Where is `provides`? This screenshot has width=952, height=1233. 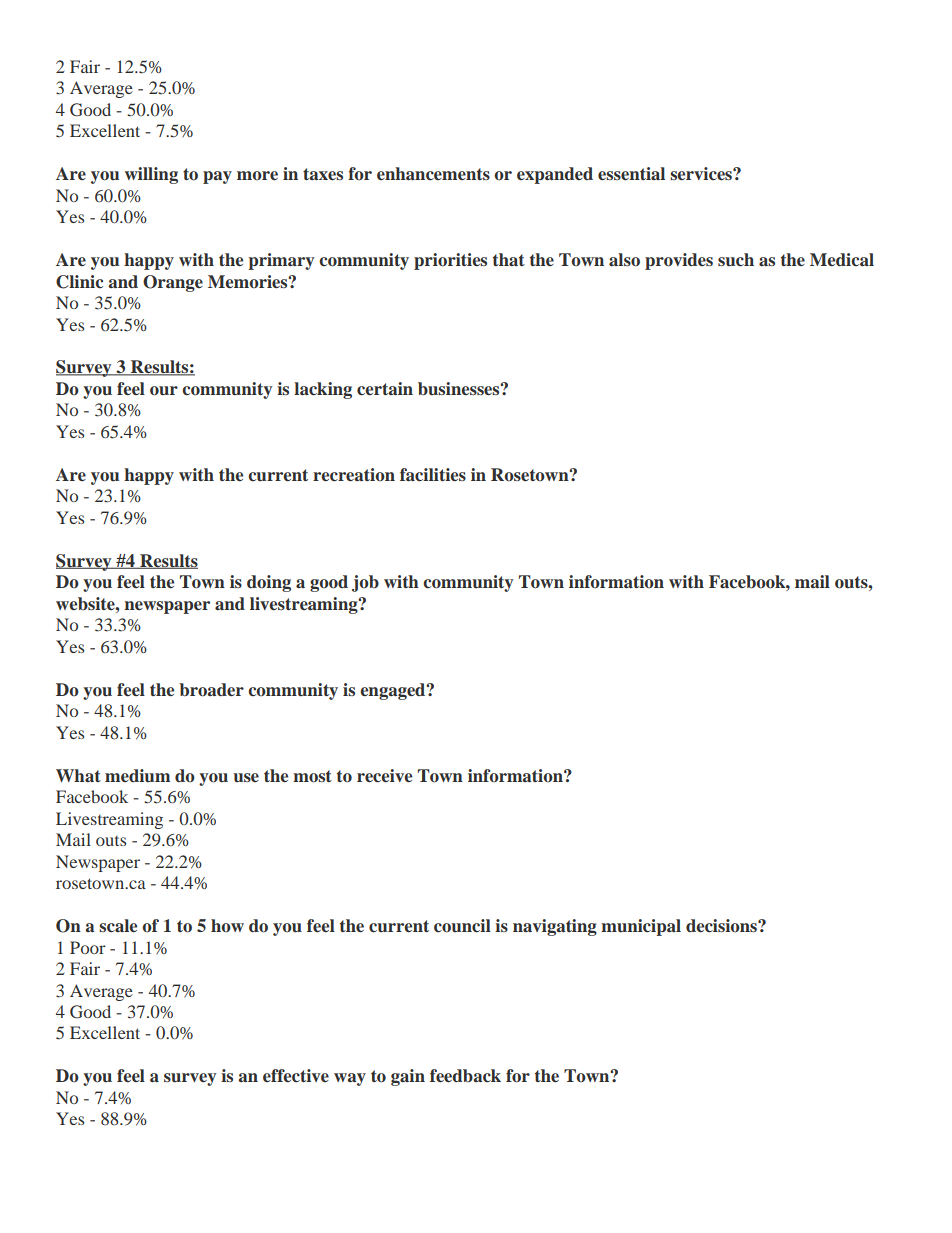
provides is located at coordinates (679, 261).
